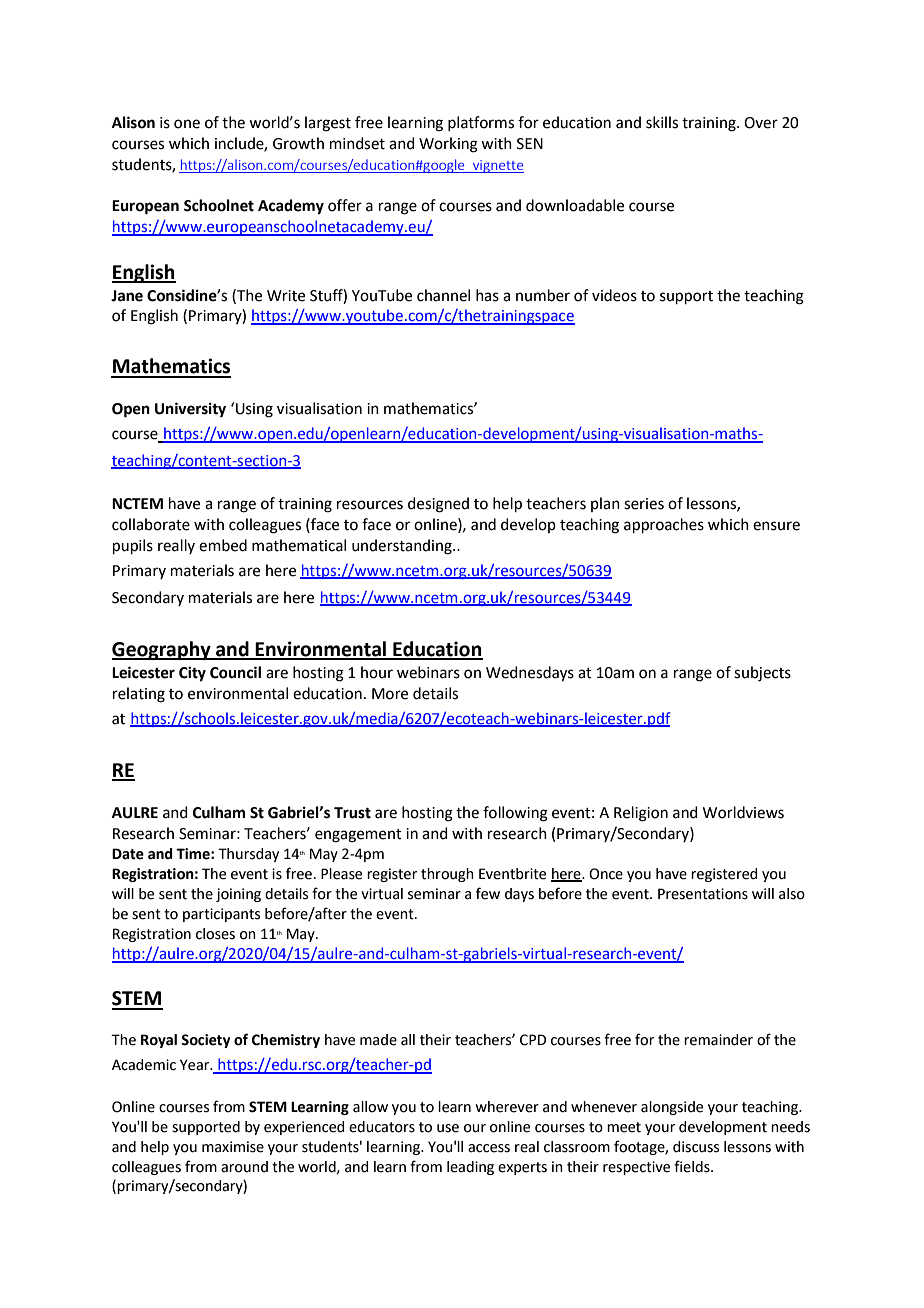 The width and height of the page is (924, 1308). Describe the element at coordinates (761, 123) in the page. I see `Over` at that location.
